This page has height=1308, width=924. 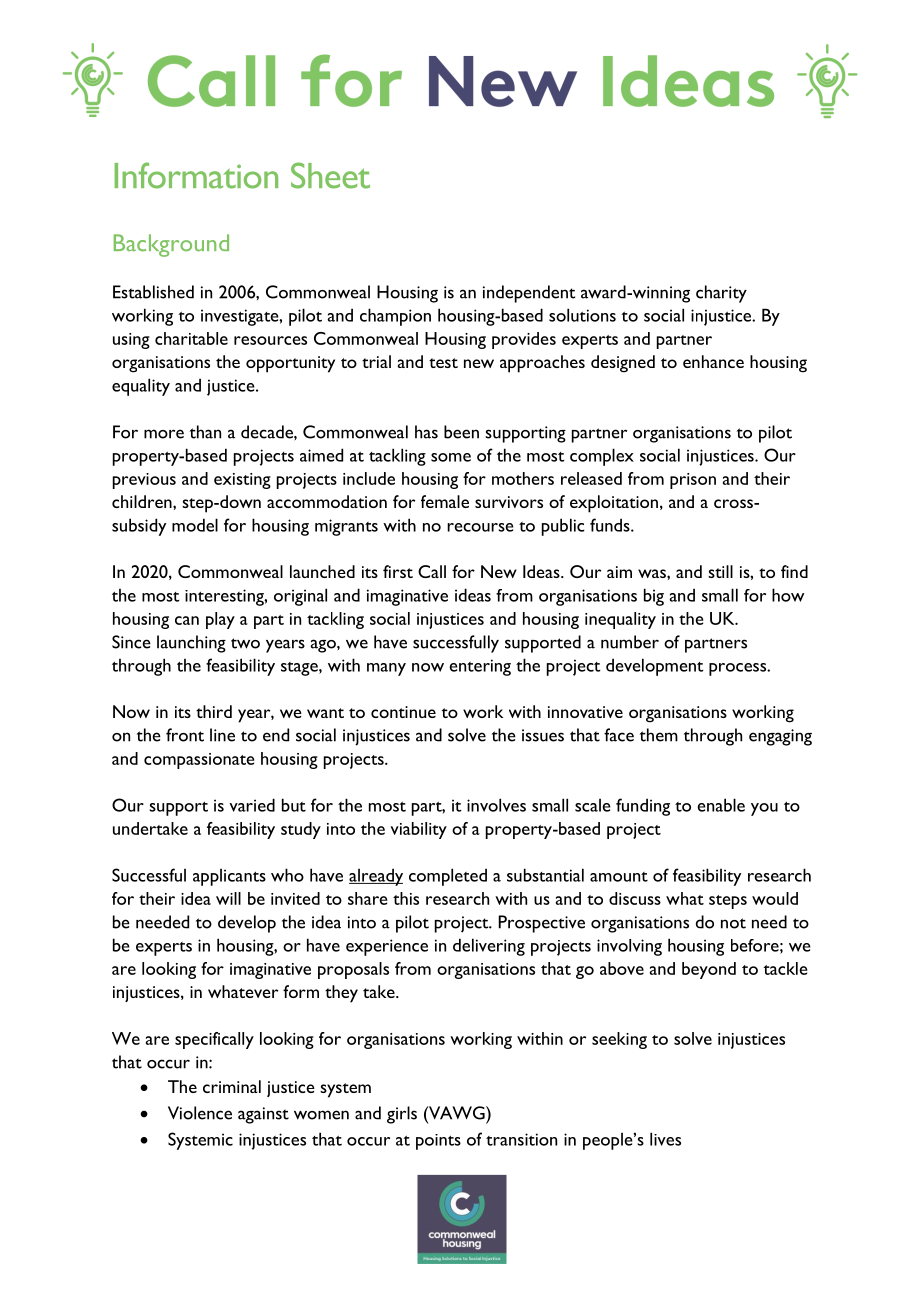 What do you see at coordinates (200, 1113) in the page?
I see `Violence` at bounding box center [200, 1113].
